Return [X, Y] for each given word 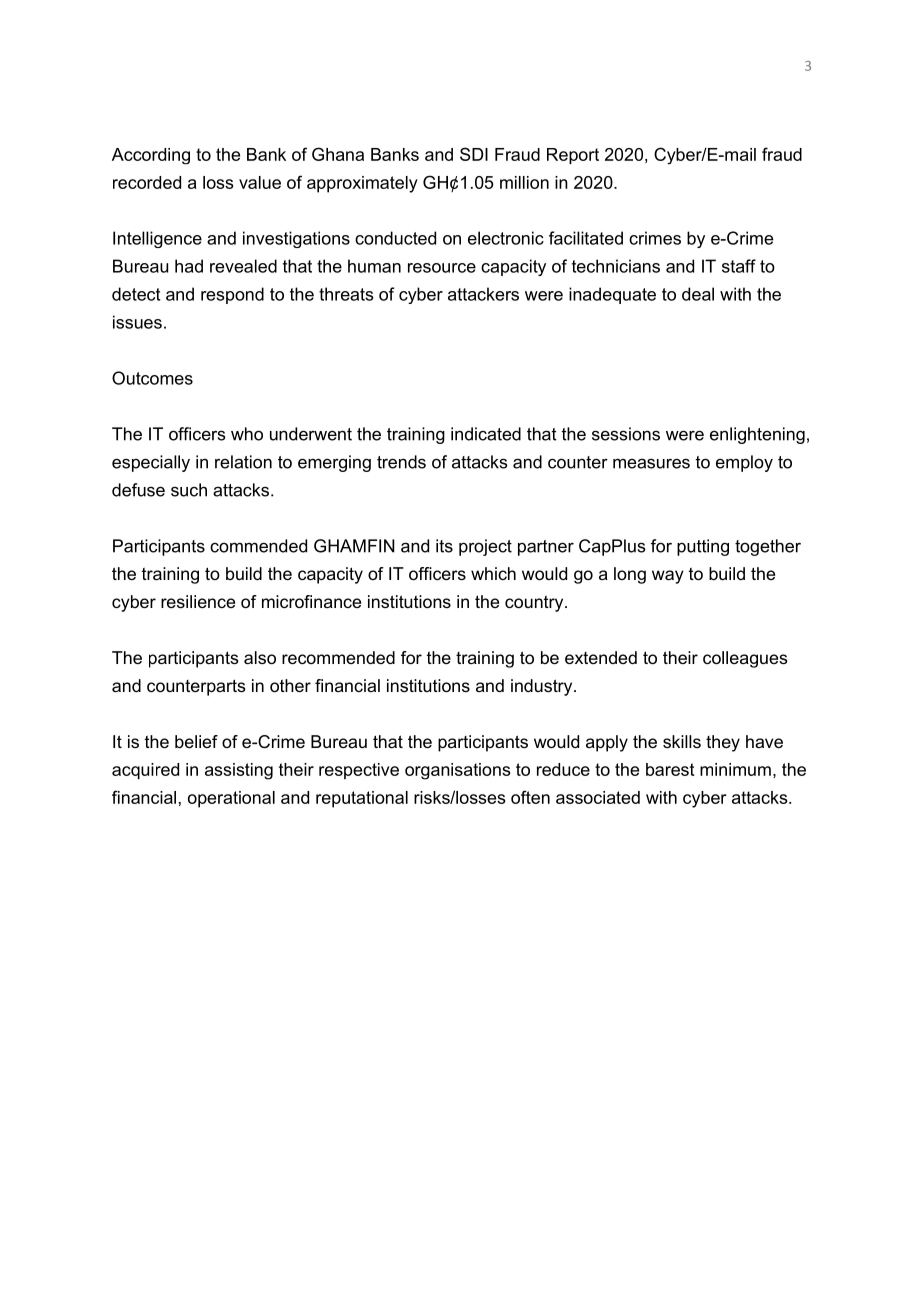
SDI [474, 154]
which [493, 573]
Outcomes [152, 378]
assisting [239, 771]
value [260, 182]
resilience [198, 601]
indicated [486, 434]
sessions [626, 434]
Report [573, 156]
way [668, 577]
